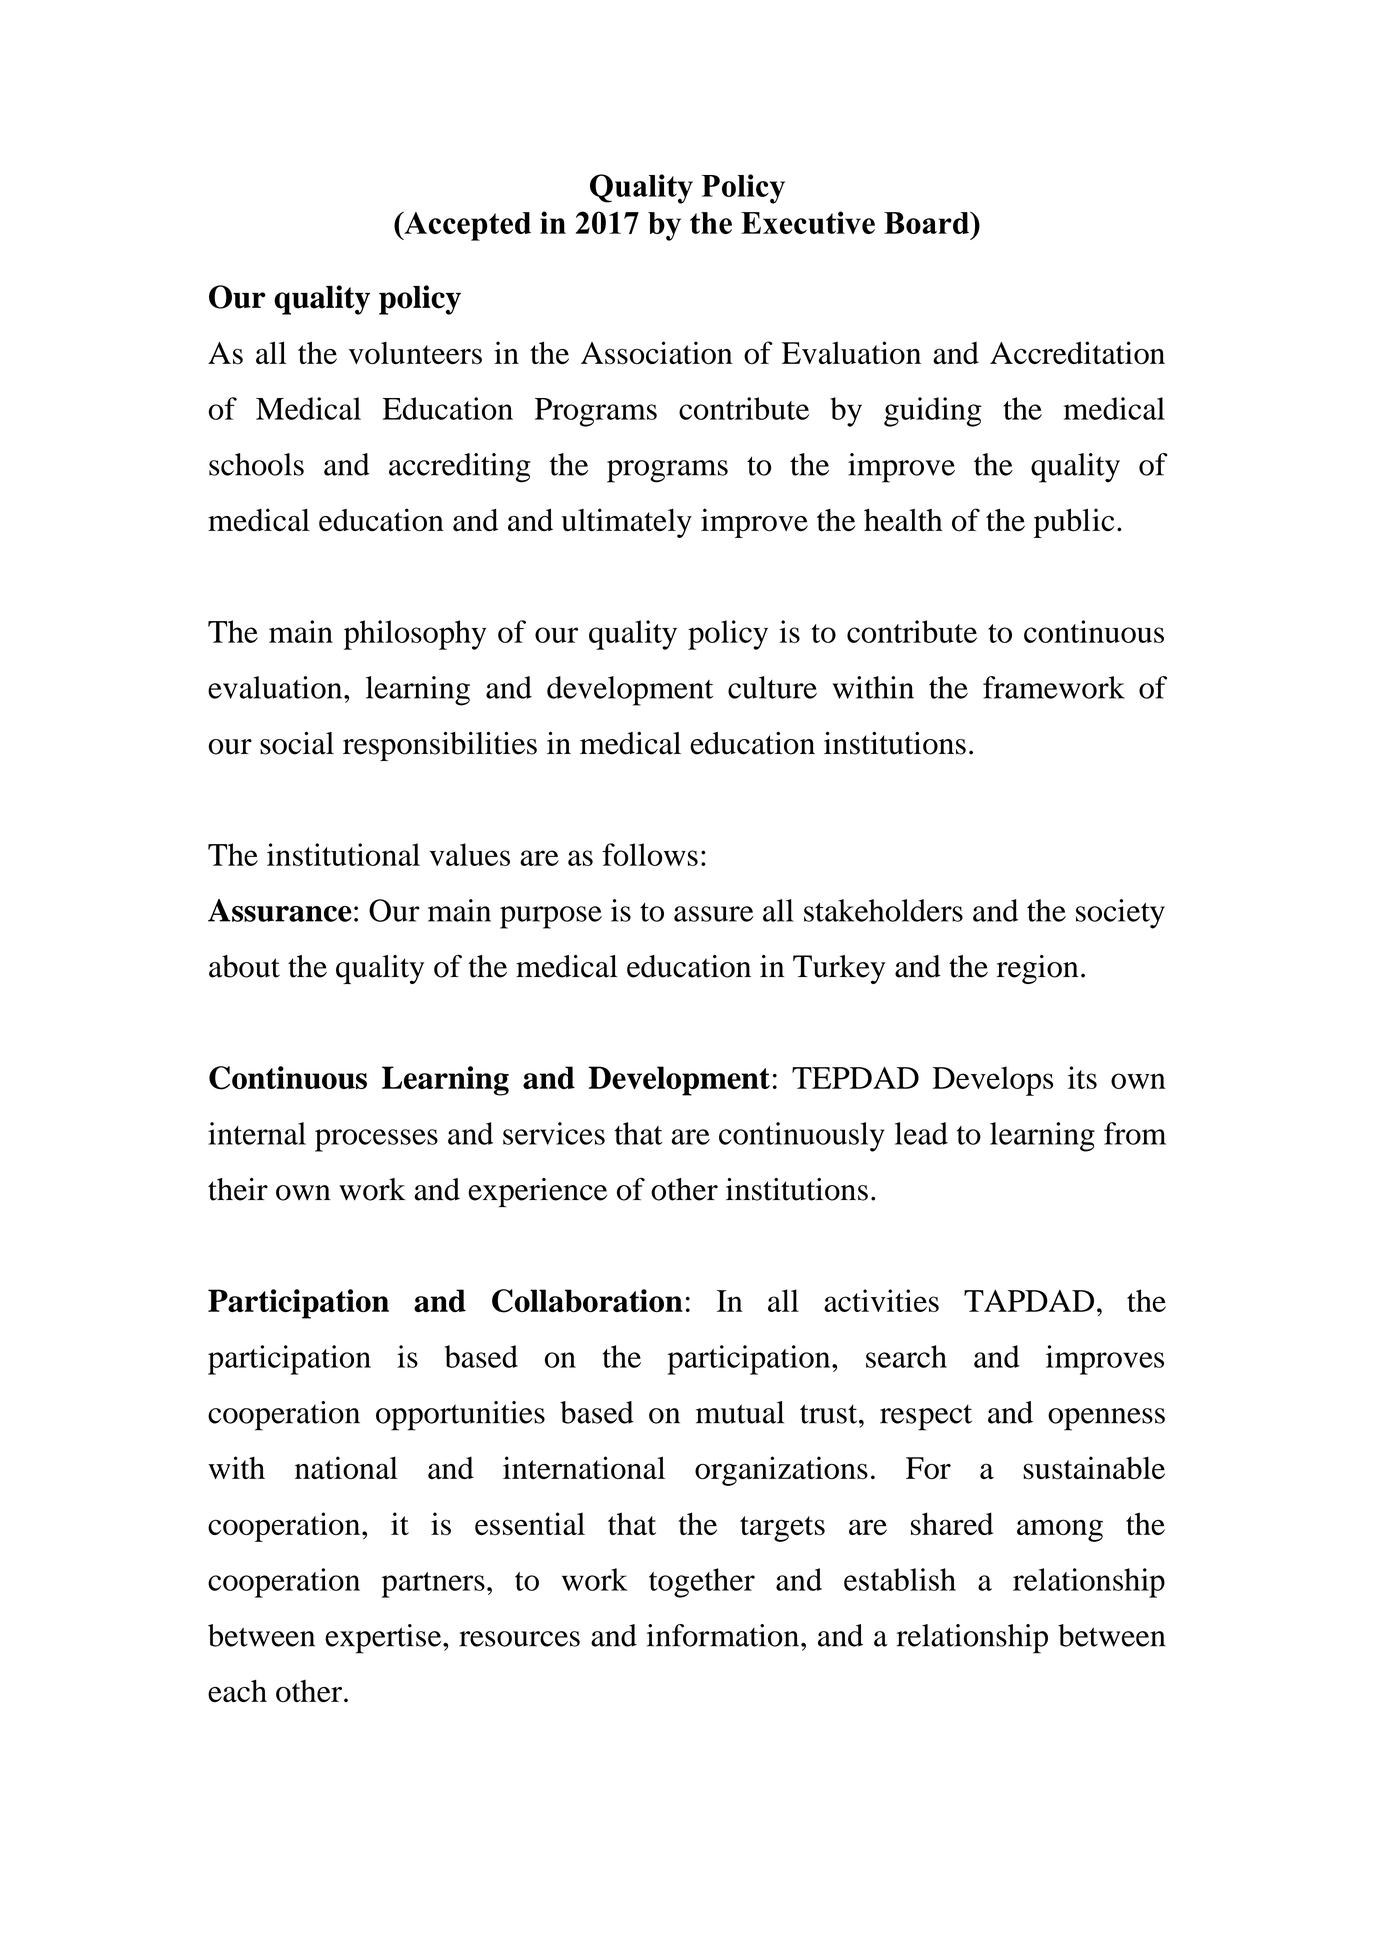  Describe the element at coordinates (238, 1189) in the image. I see `their` at that location.
